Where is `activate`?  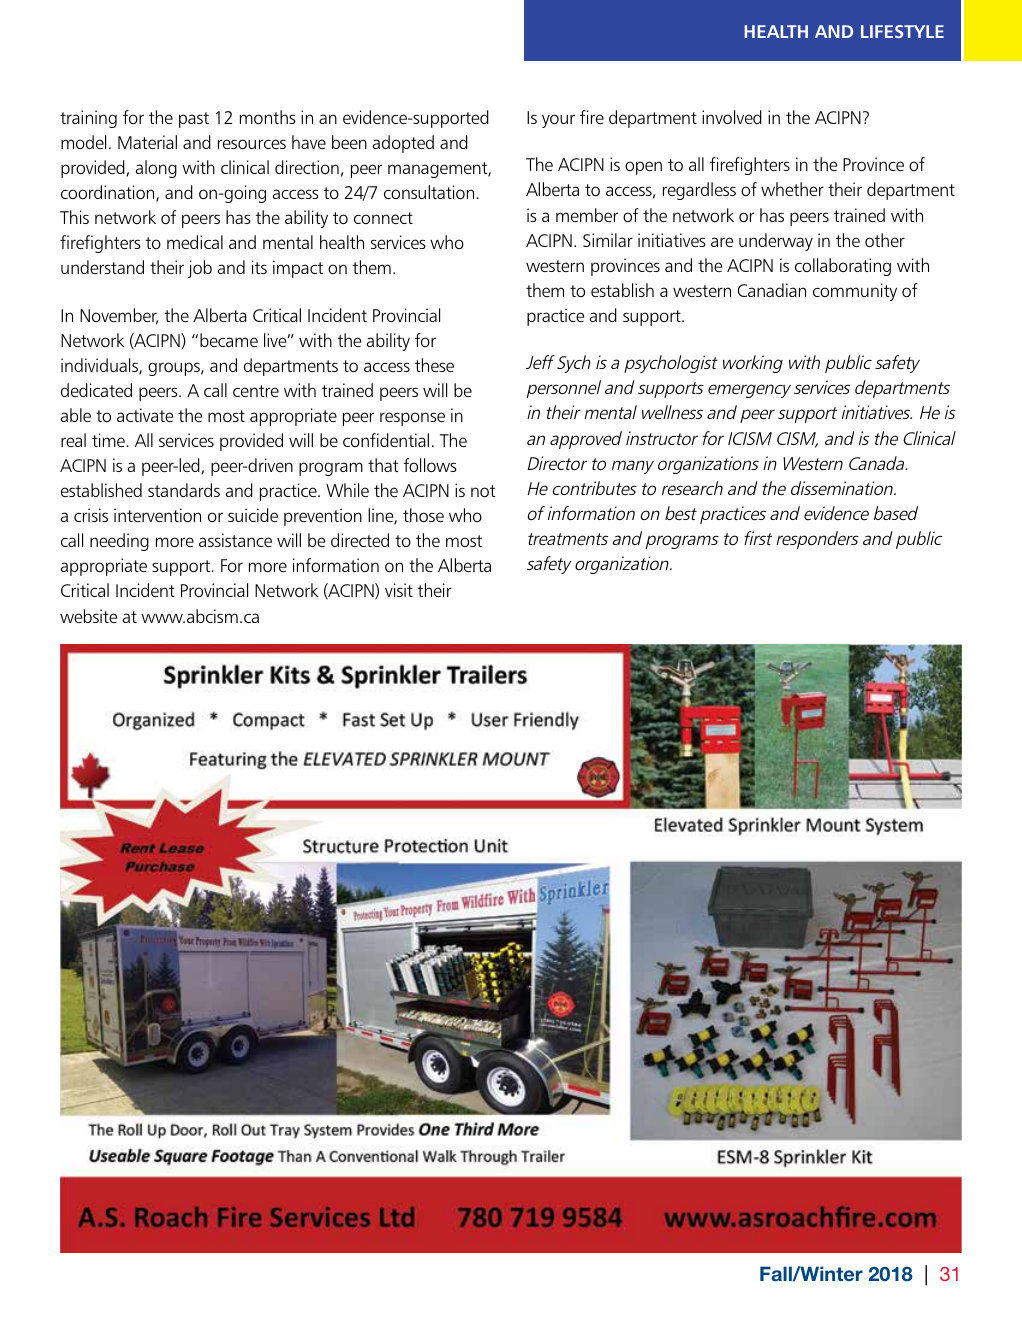
activate is located at coordinates (145, 415).
